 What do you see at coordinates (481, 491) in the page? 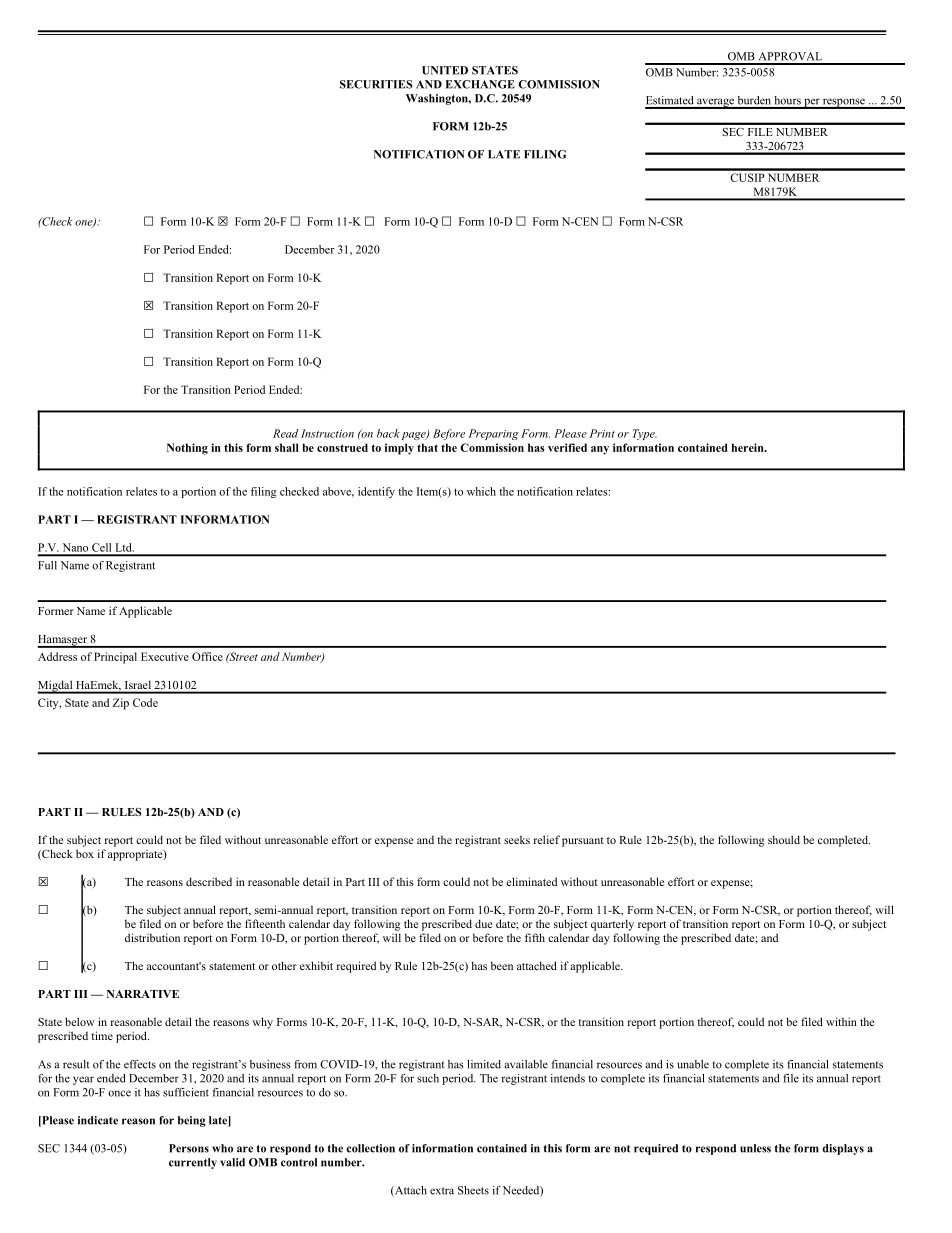
I see `which` at bounding box center [481, 491].
